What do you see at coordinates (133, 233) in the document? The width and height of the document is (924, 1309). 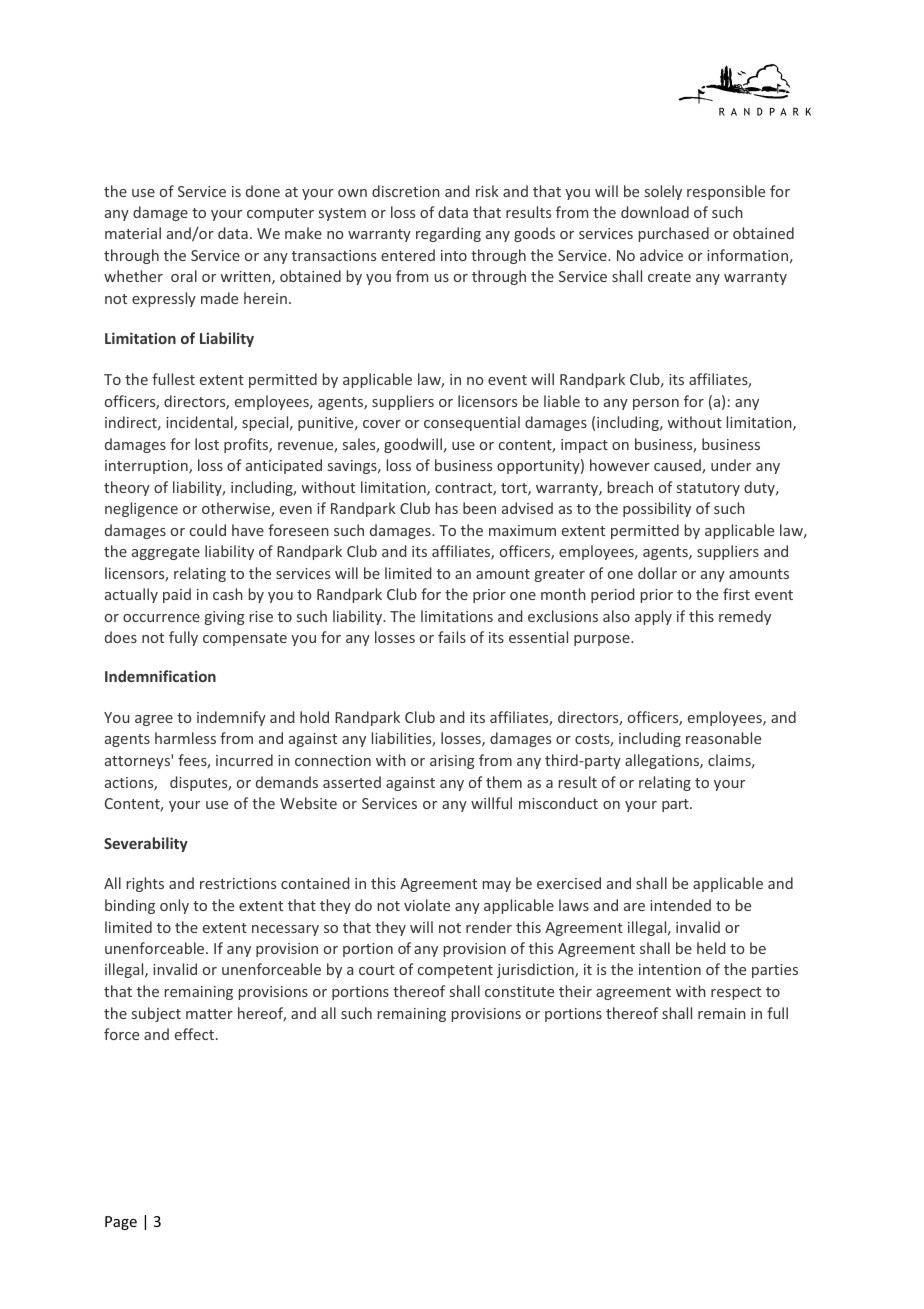 I see `material` at bounding box center [133, 233].
